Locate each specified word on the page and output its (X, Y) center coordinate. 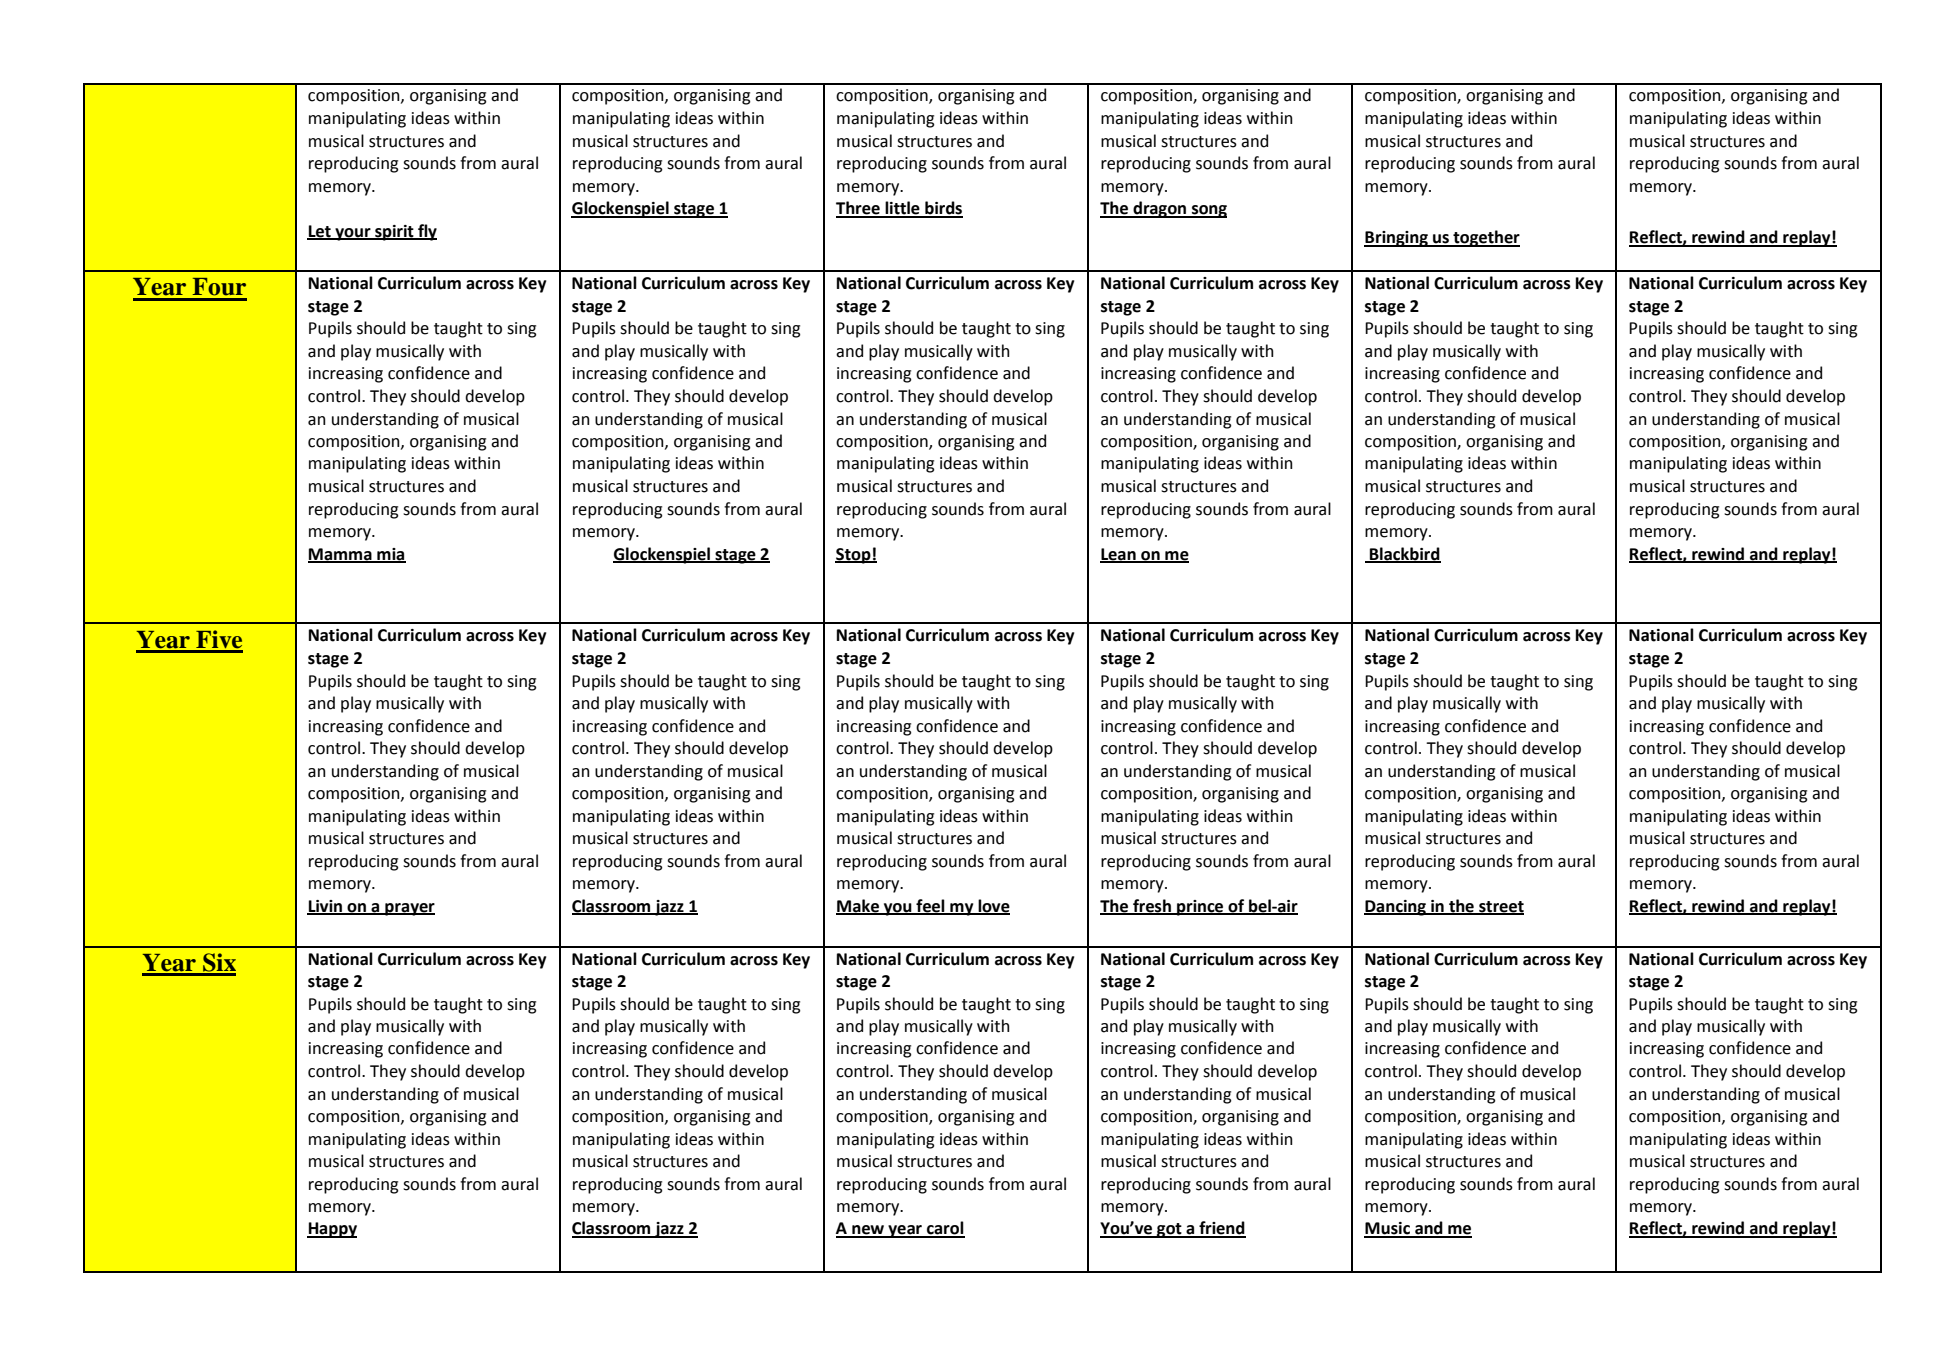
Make (859, 906)
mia (390, 555)
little (903, 209)
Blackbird (1404, 554)
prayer (409, 909)
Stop (854, 556)
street (1500, 907)
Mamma (341, 555)
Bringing (1397, 239)
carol (945, 1229)
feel (930, 906)
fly (426, 232)
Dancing (1396, 908)
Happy (332, 1230)
